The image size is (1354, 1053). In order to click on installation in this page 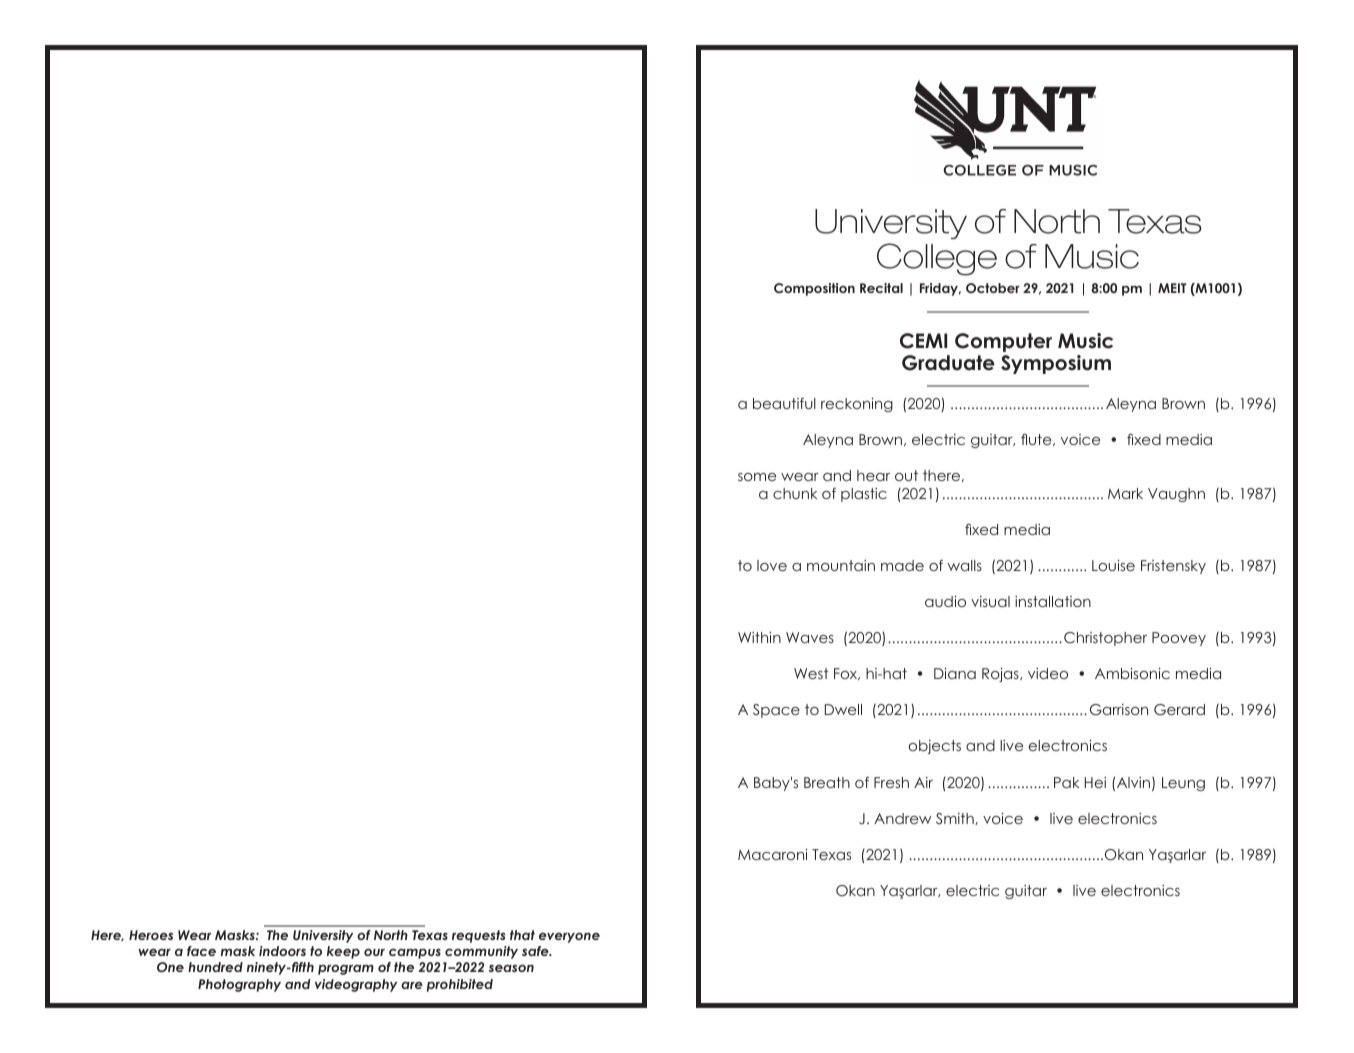, I will do `click(1053, 601)`.
